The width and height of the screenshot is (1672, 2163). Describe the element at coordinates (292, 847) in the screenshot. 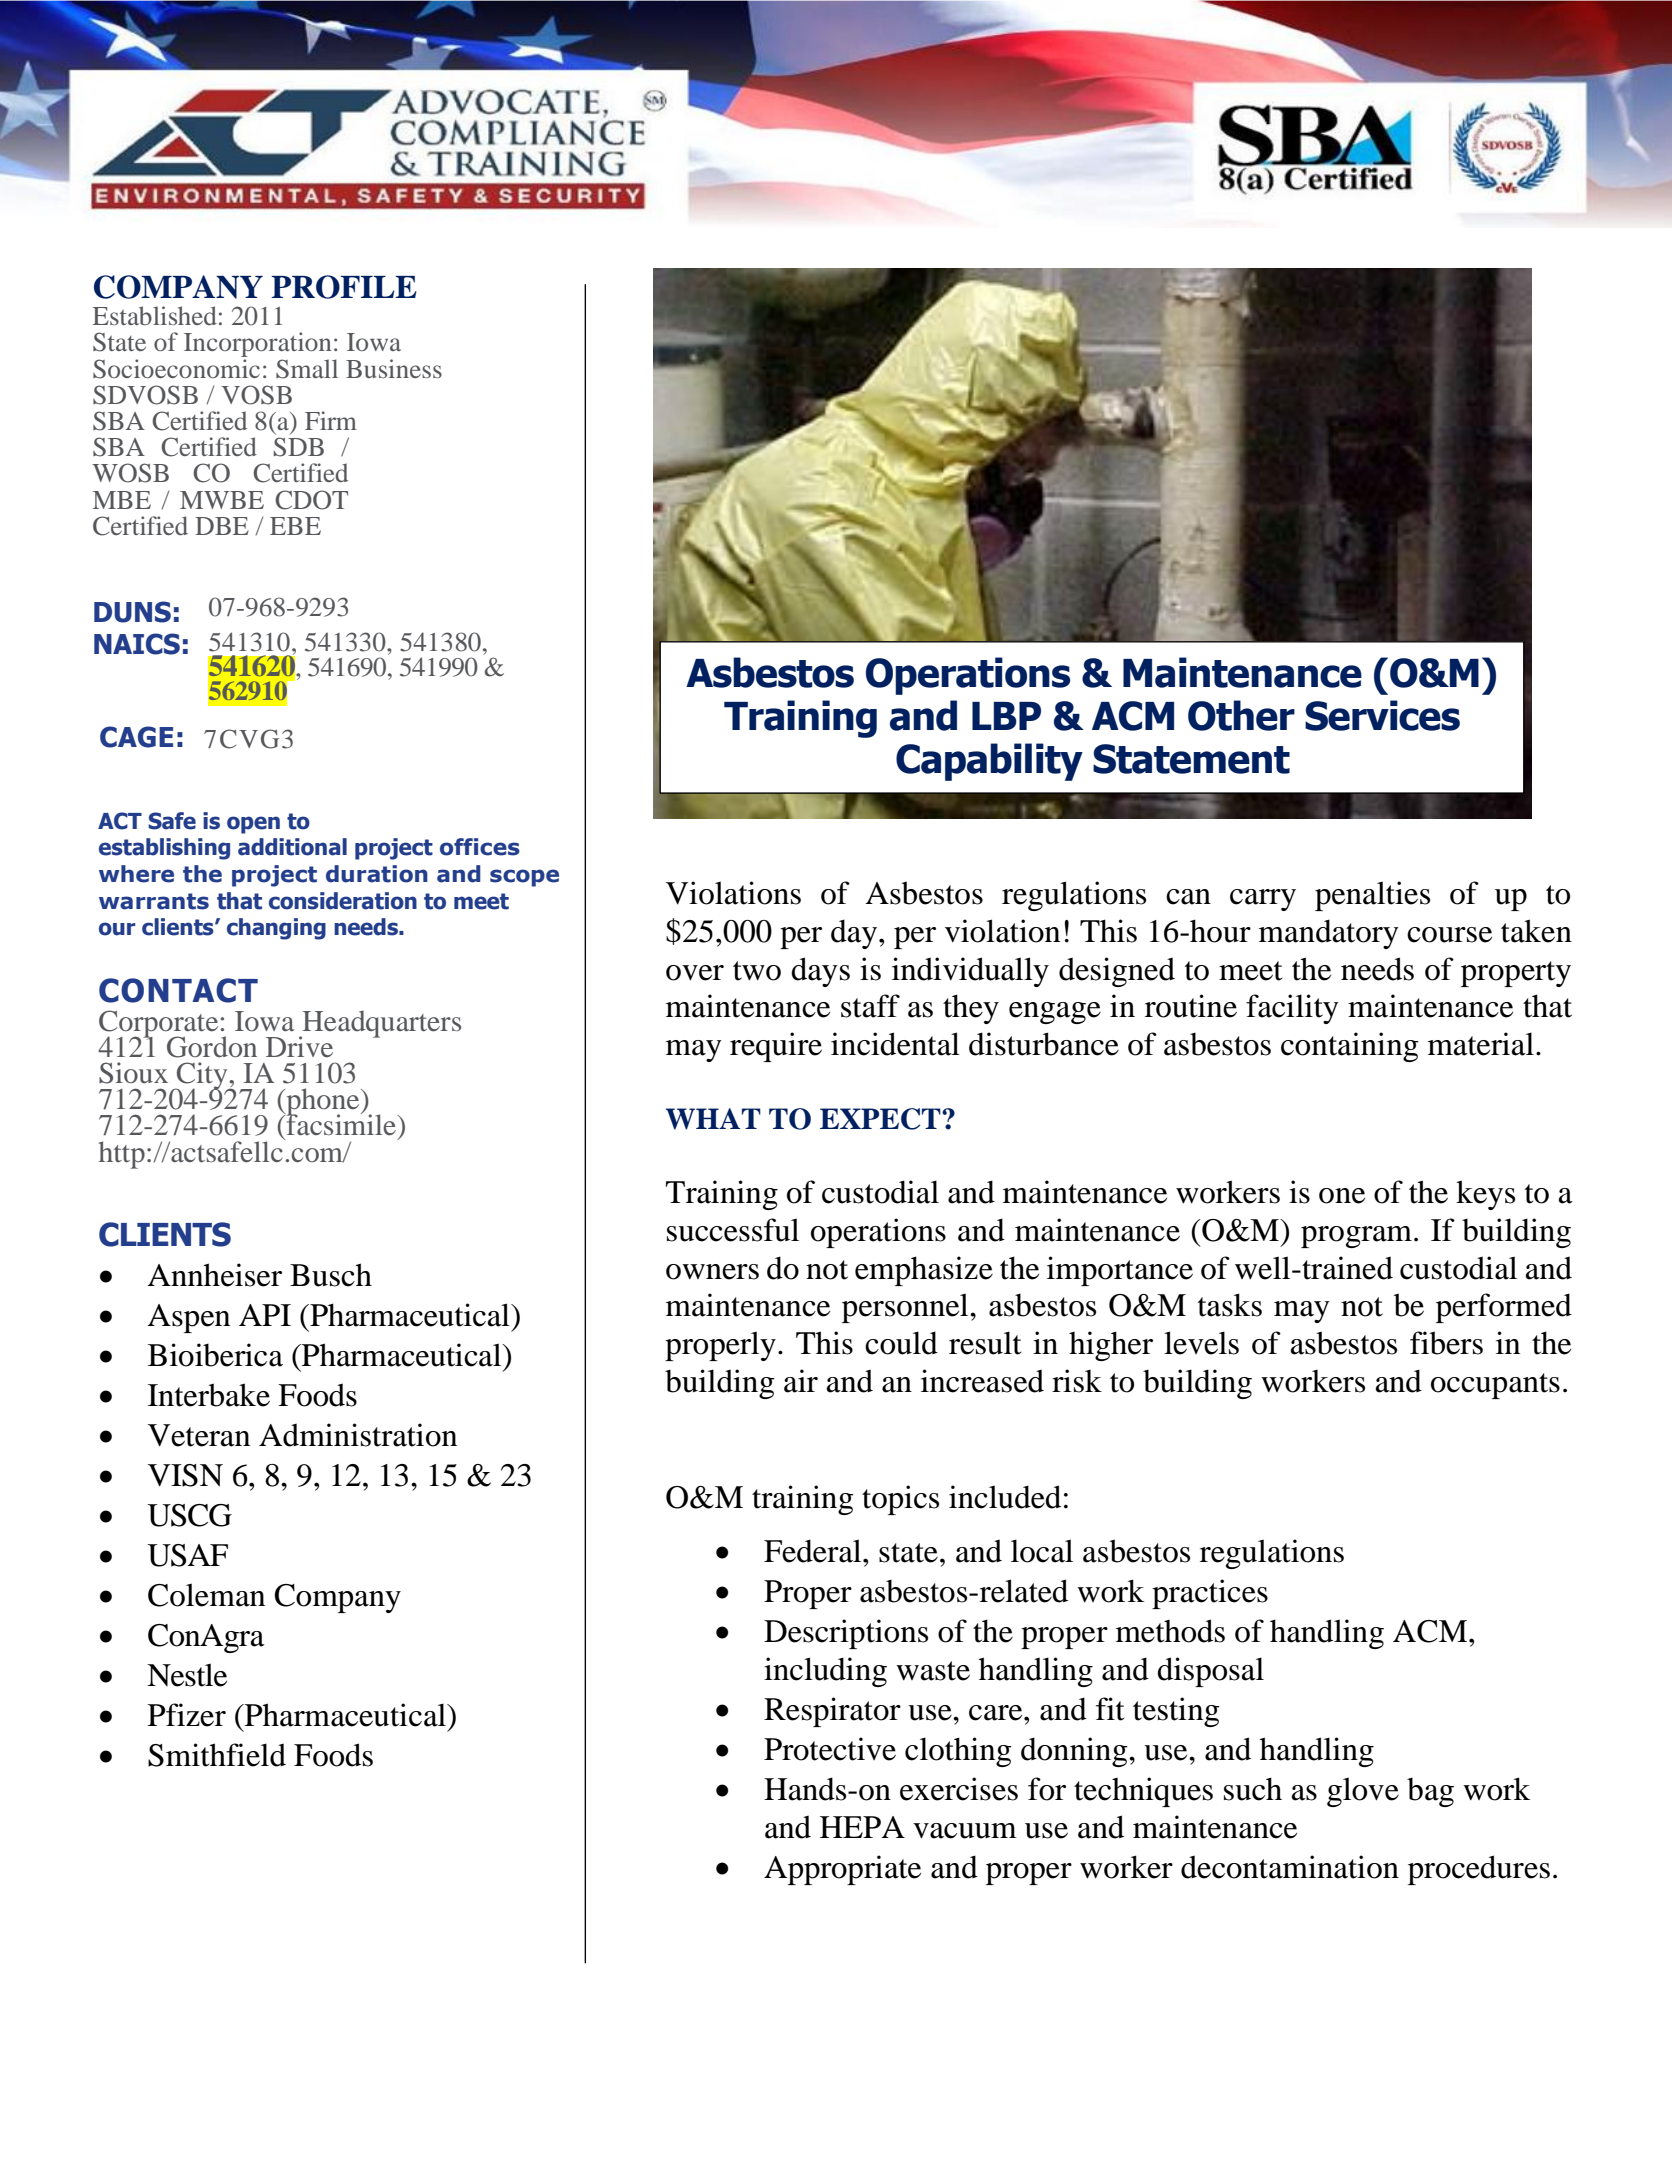

I see `additional` at that location.
